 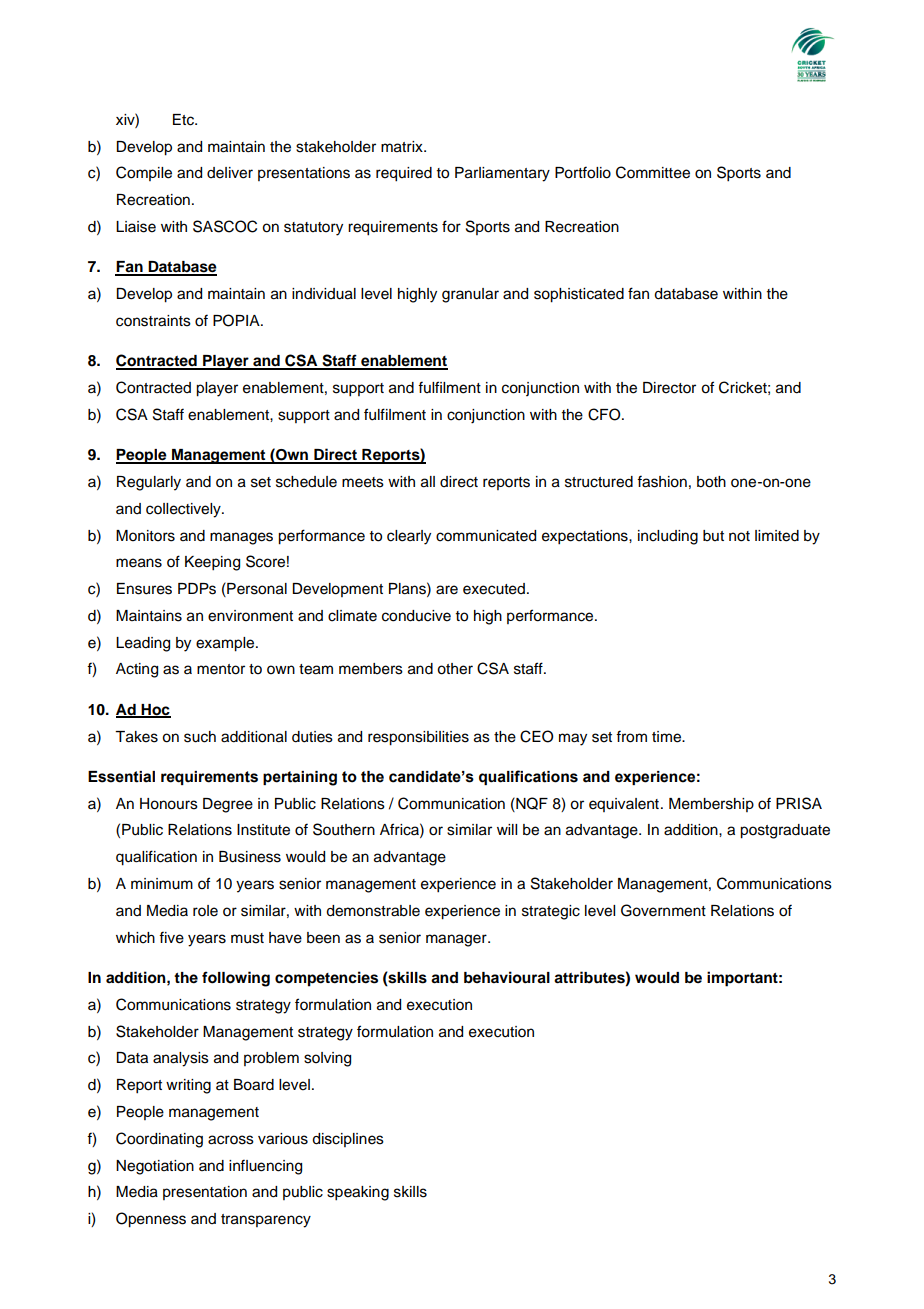 I want to click on Negotiation, so click(x=155, y=1167).
